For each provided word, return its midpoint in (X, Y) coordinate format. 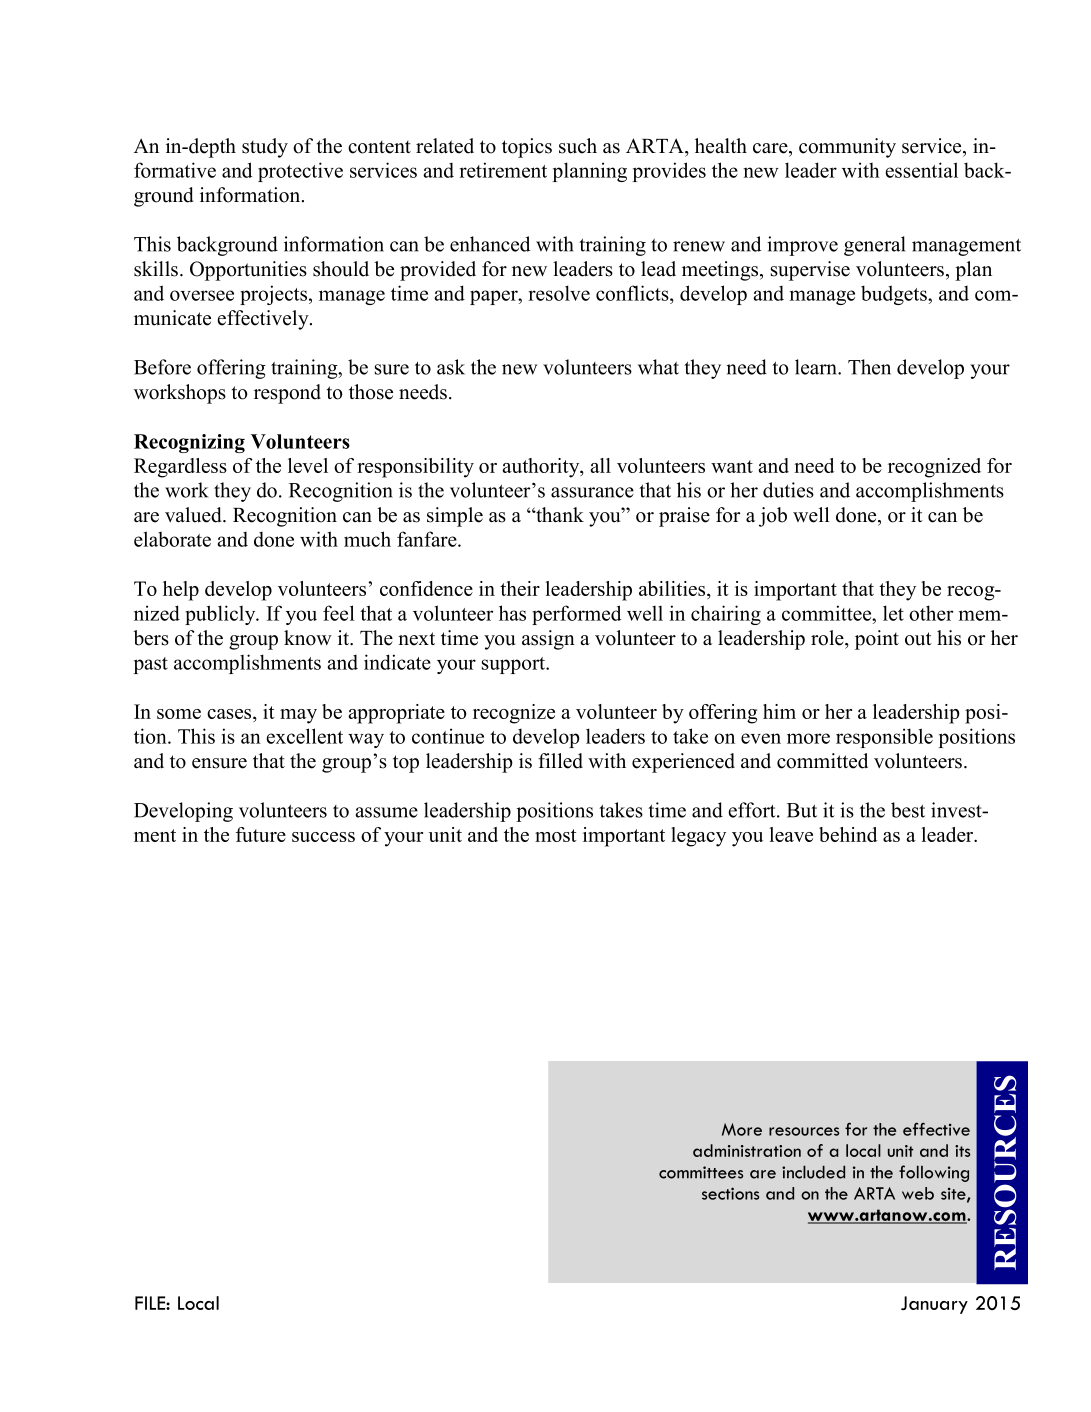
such (578, 146)
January (934, 1305)
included (813, 1172)
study (265, 148)
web (918, 1193)
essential (921, 170)
